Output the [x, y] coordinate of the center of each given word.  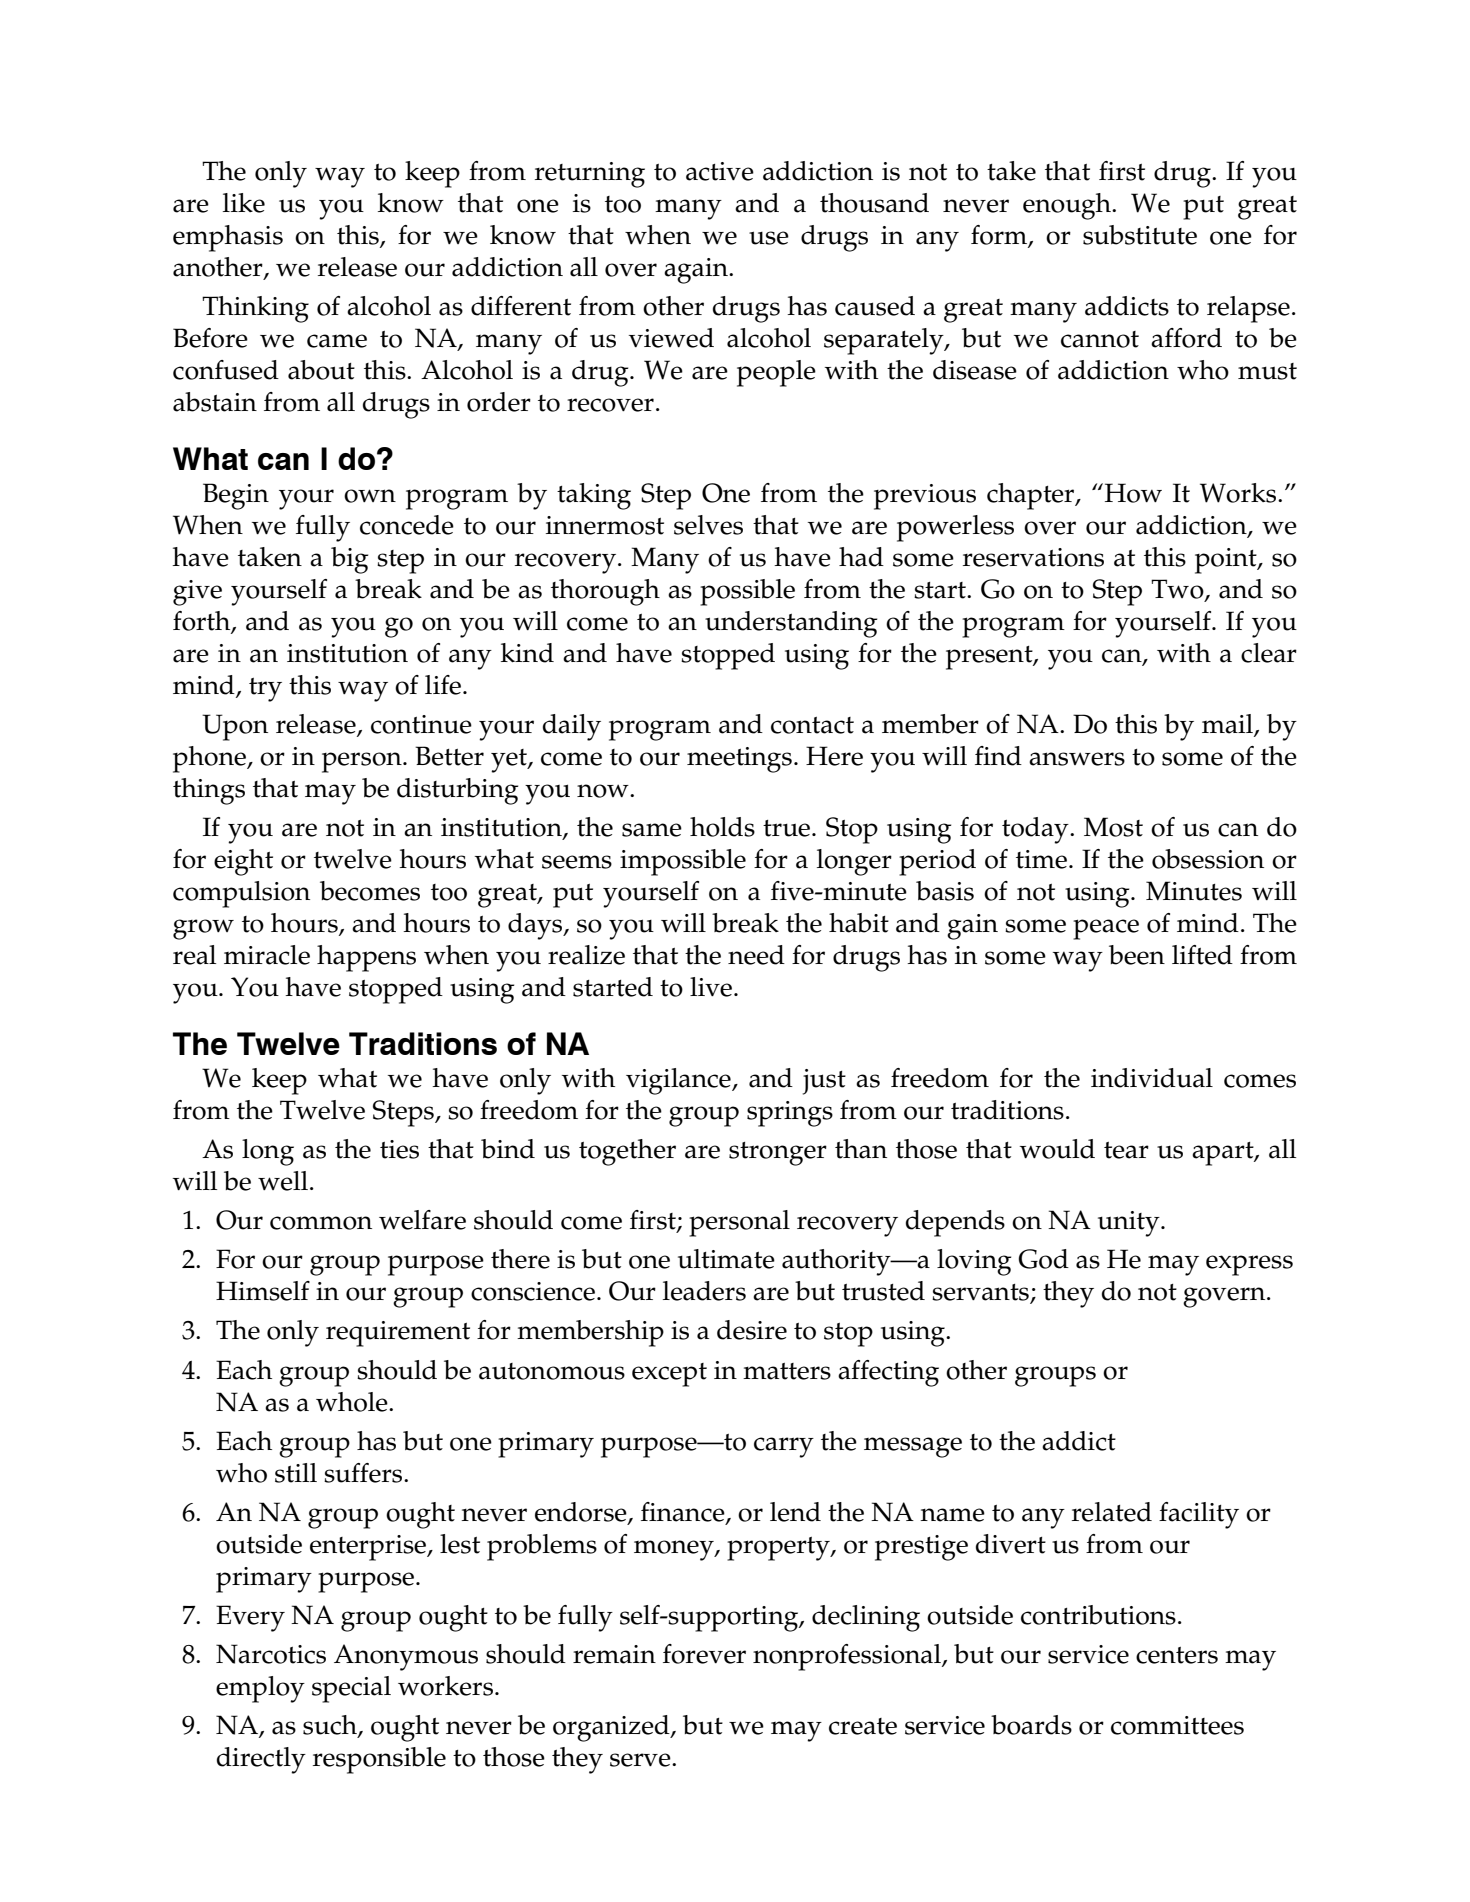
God [1043, 1259]
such [331, 1726]
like [244, 203]
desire [752, 1330]
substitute [1140, 235]
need [756, 955]
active [720, 171]
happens [366, 958]
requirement [398, 1334]
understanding [791, 624]
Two [1178, 590]
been [1137, 955]
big [349, 560]
